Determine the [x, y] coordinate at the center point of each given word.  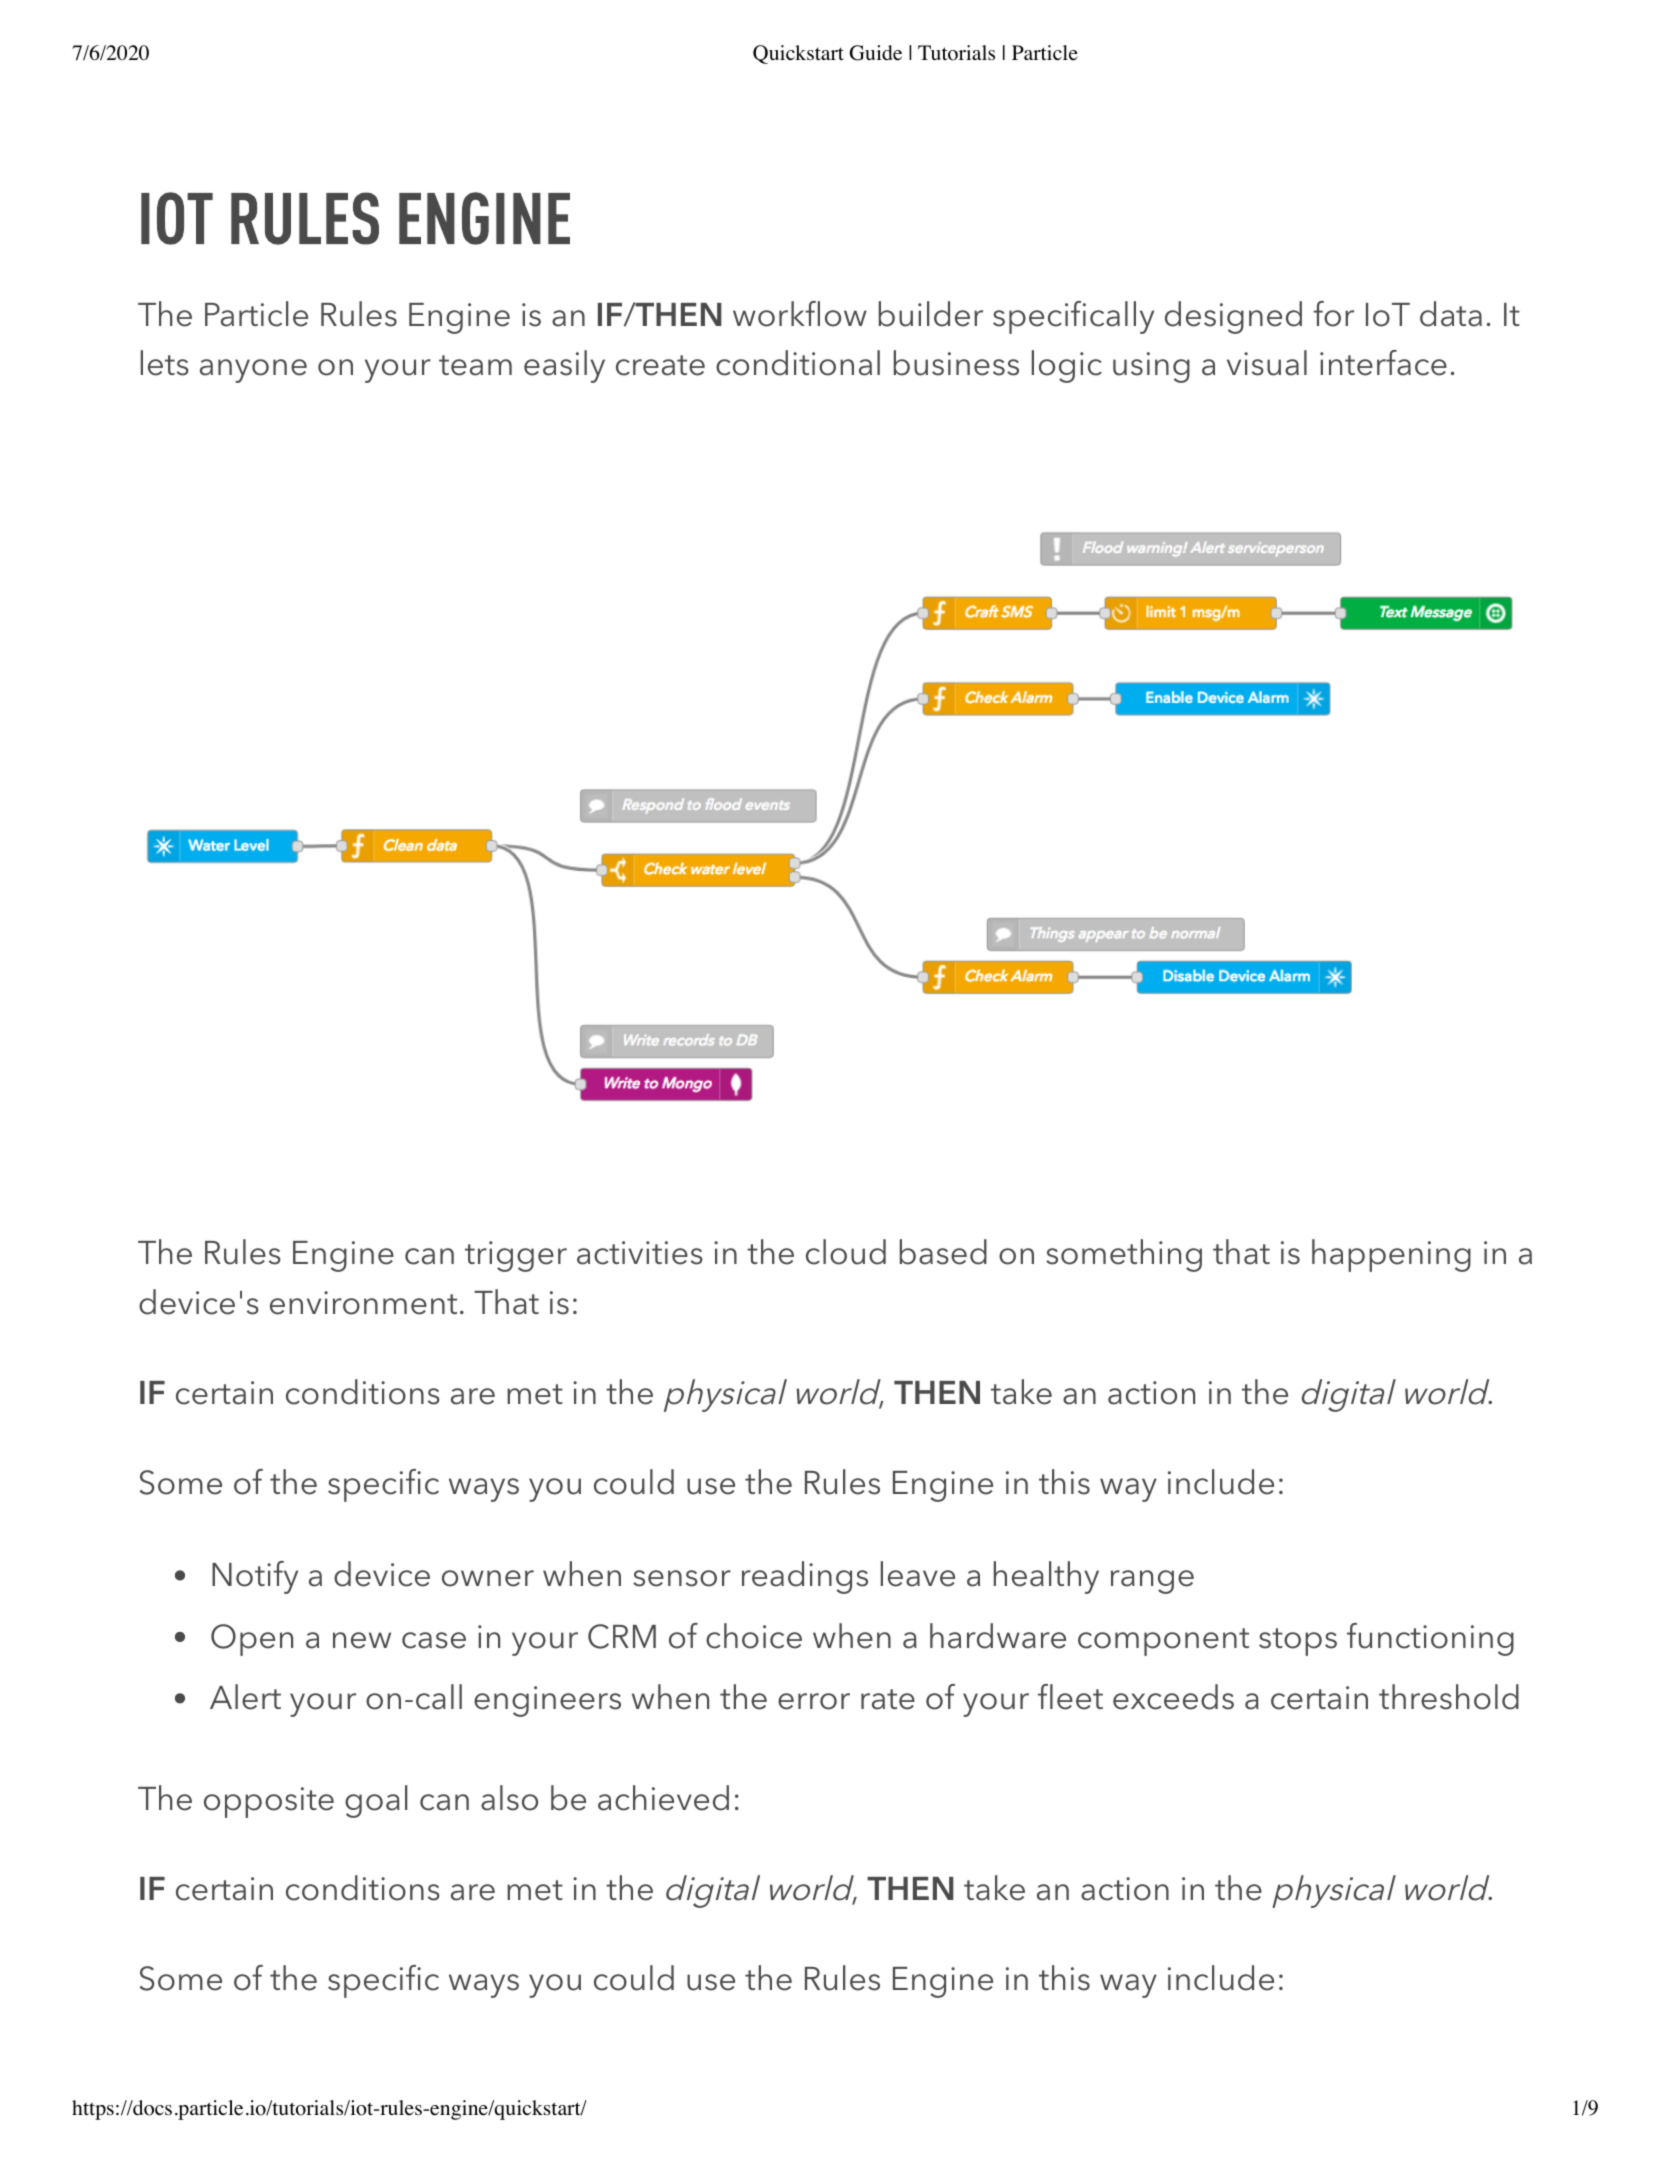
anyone [253, 371]
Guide [876, 53]
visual [1267, 363]
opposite [269, 1802]
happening [1391, 1255]
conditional [798, 363]
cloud [846, 1252]
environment [363, 1303]
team [475, 365]
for [1333, 314]
